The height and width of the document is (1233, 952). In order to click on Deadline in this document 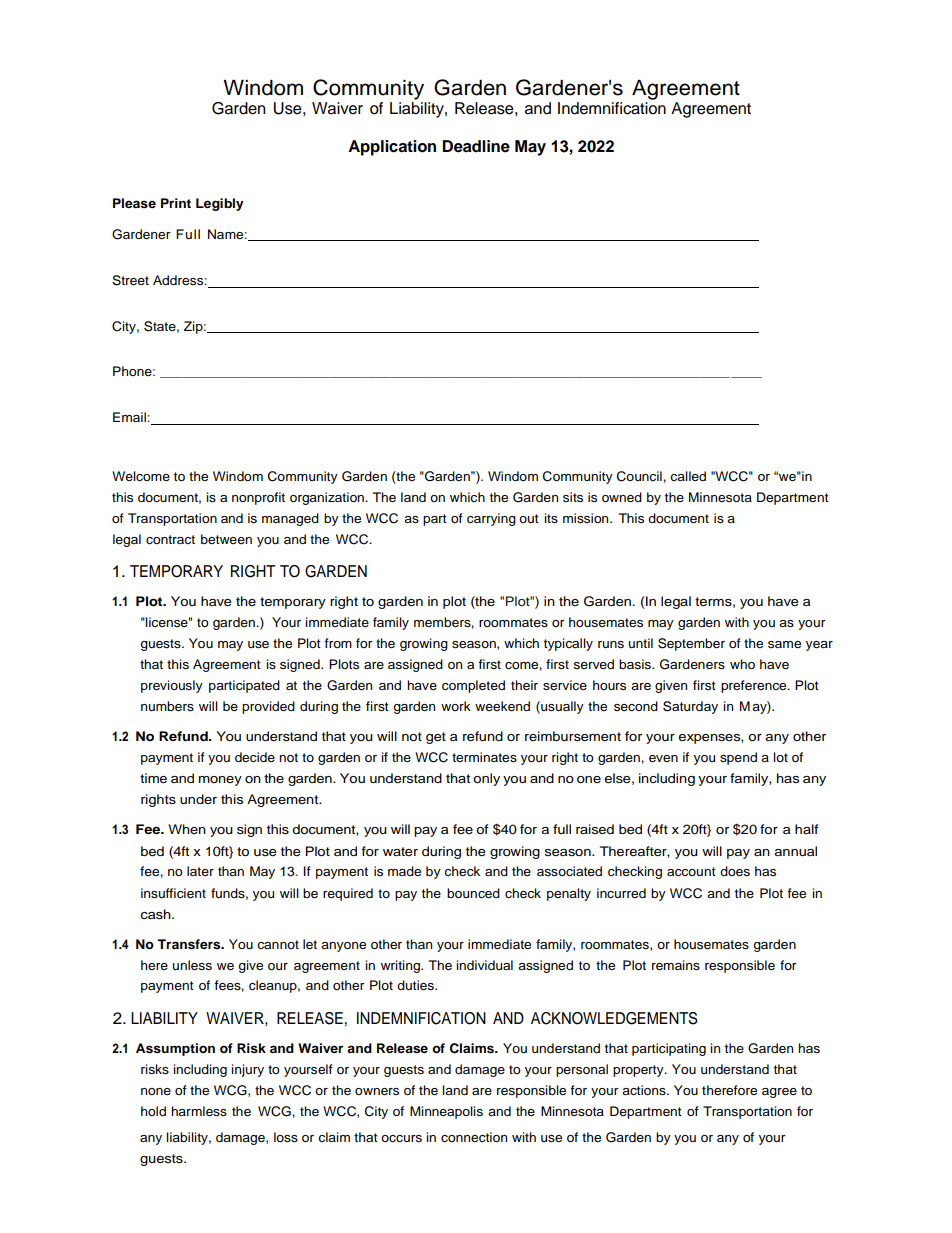, I will do `click(476, 146)`.
